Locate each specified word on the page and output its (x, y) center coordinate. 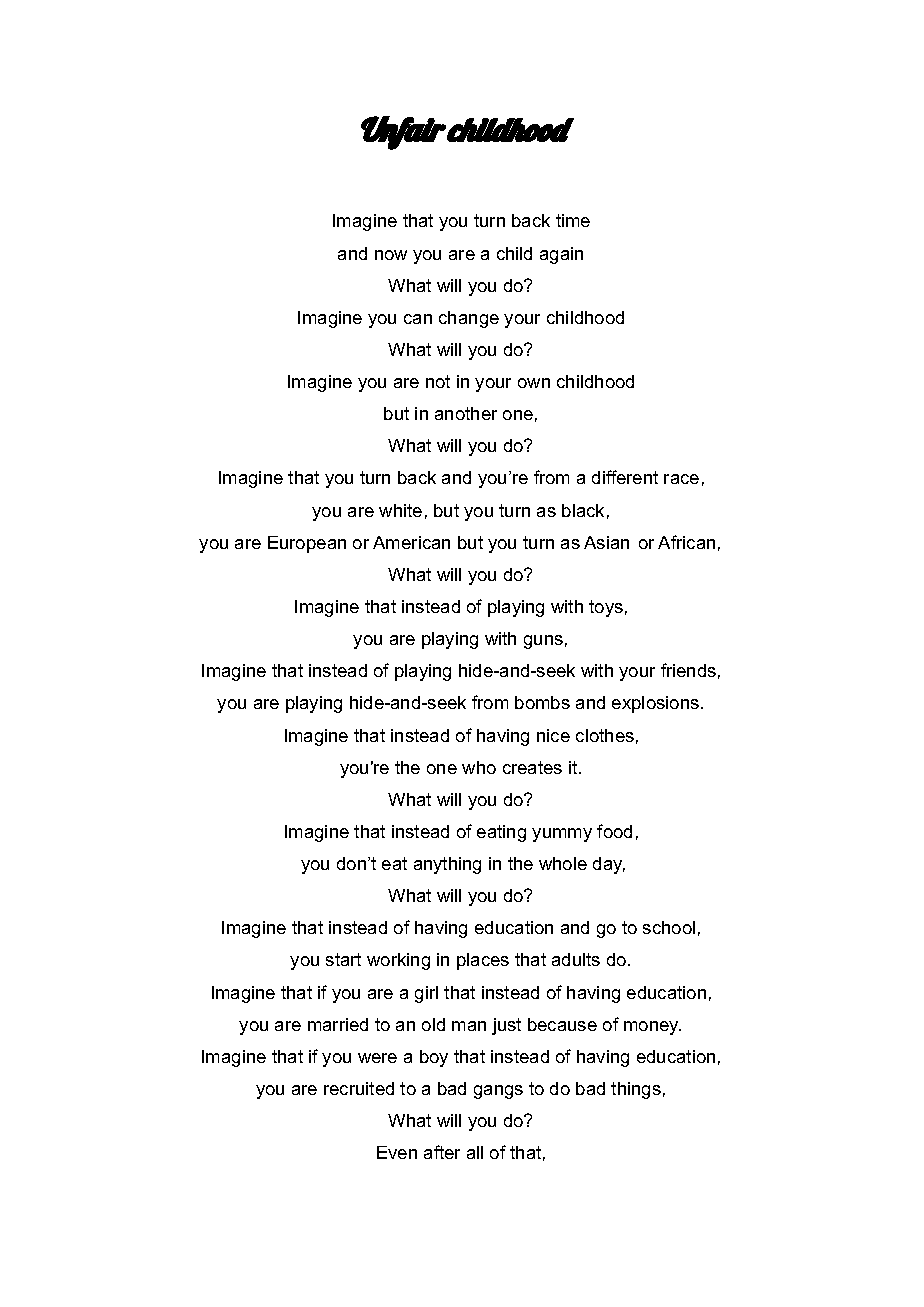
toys (606, 608)
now (391, 255)
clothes (605, 735)
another (466, 413)
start (343, 959)
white (400, 510)
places (483, 961)
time (573, 220)
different (625, 477)
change (469, 319)
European (307, 544)
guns (543, 642)
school (669, 927)
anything (447, 865)
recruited (359, 1088)
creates (532, 767)
